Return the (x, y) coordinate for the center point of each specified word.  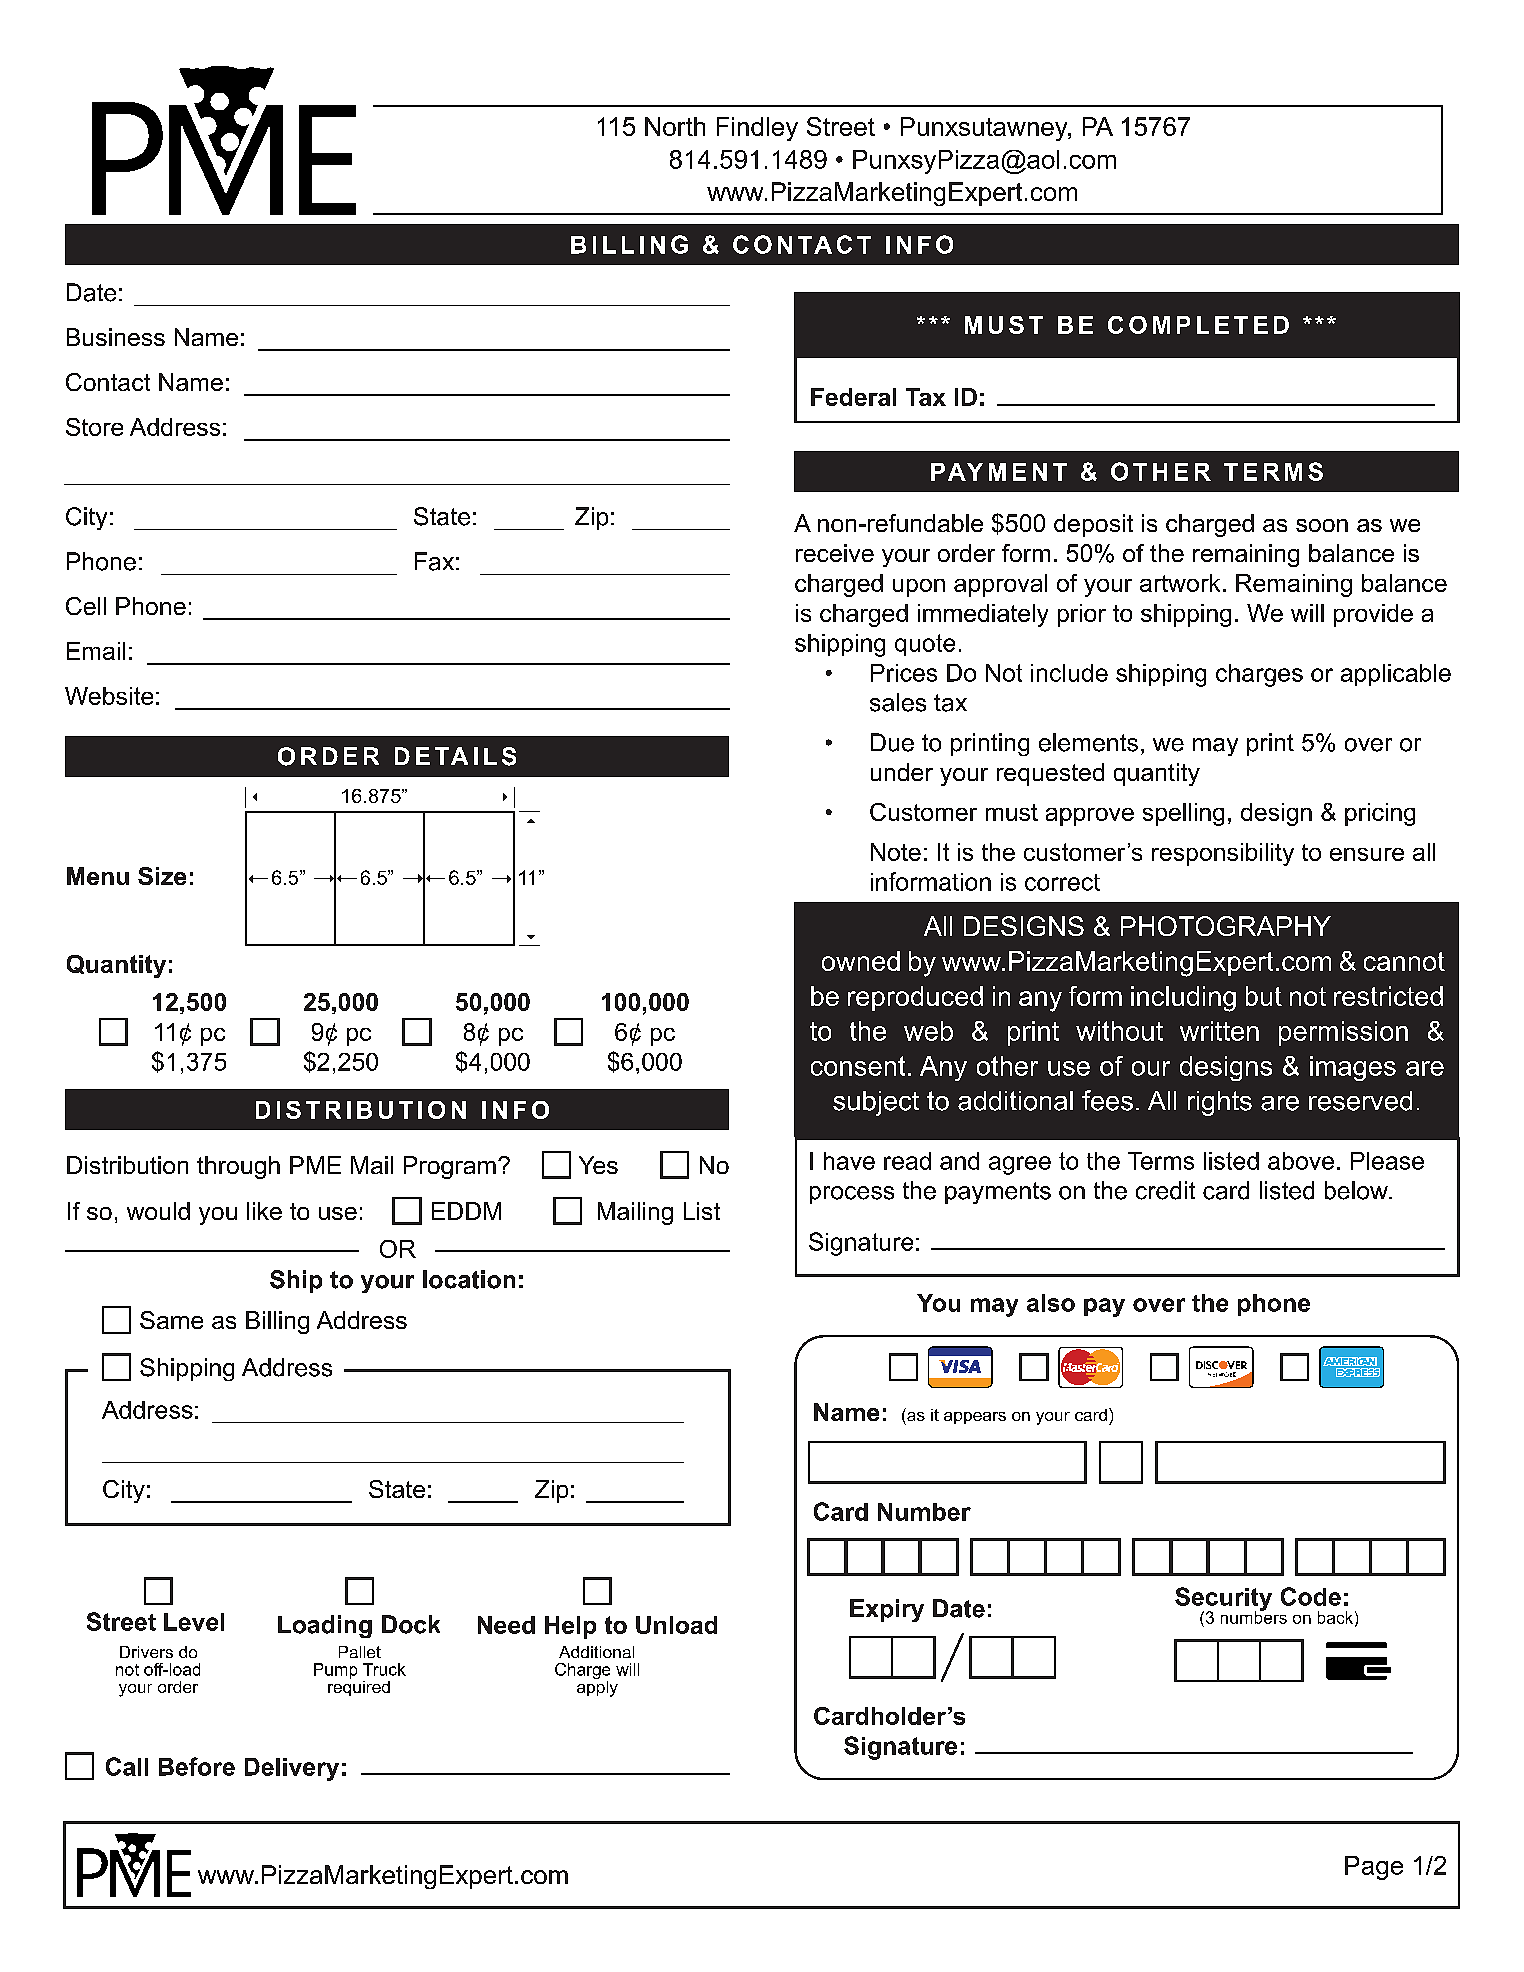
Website (109, 696)
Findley (757, 129)
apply (597, 1687)
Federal (853, 397)
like (264, 1211)
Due (892, 742)
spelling (1183, 814)
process (852, 1195)
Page (1374, 1868)
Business (116, 337)
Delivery (292, 1769)
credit (1165, 1190)
